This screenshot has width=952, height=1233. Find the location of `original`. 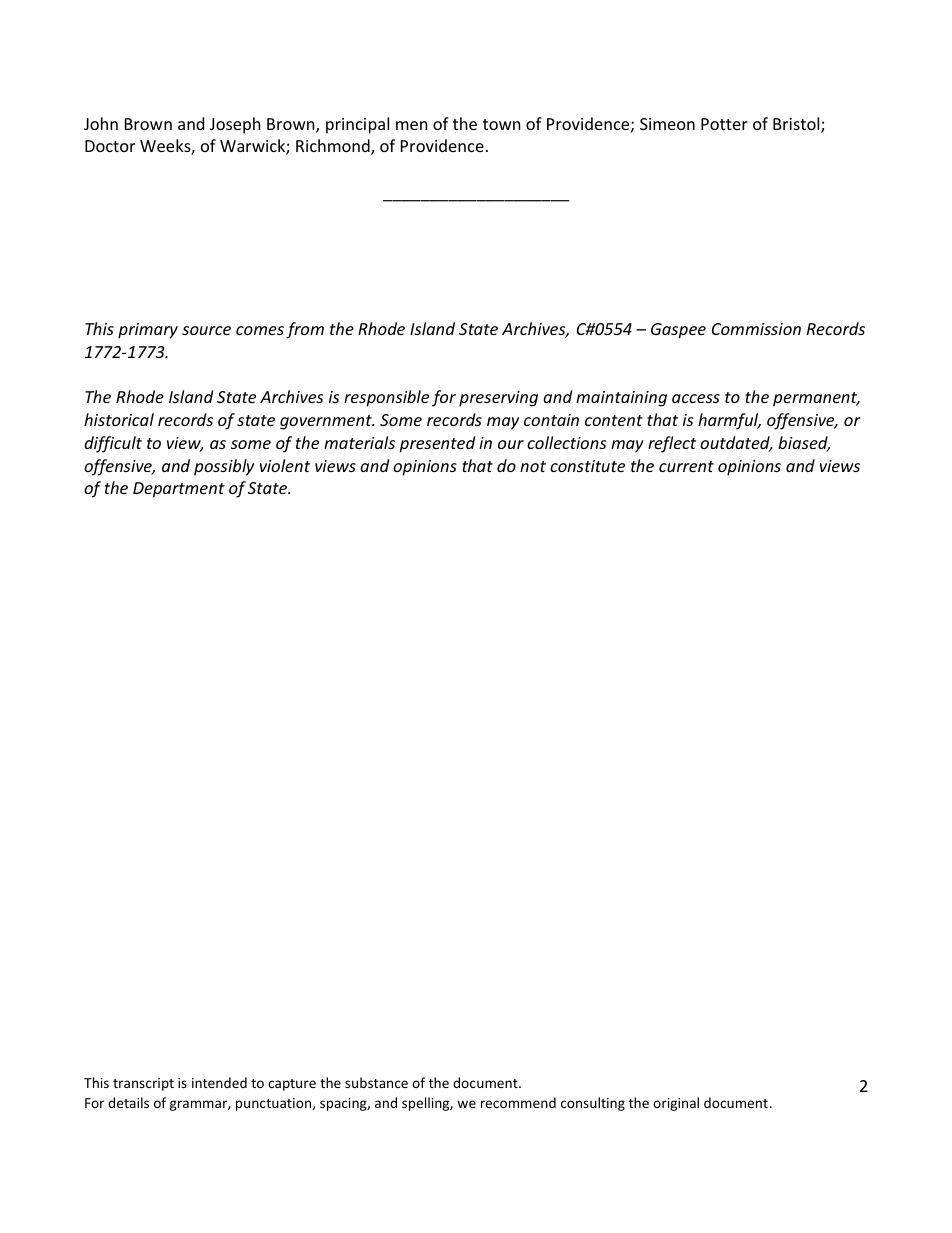

original is located at coordinates (676, 1104).
